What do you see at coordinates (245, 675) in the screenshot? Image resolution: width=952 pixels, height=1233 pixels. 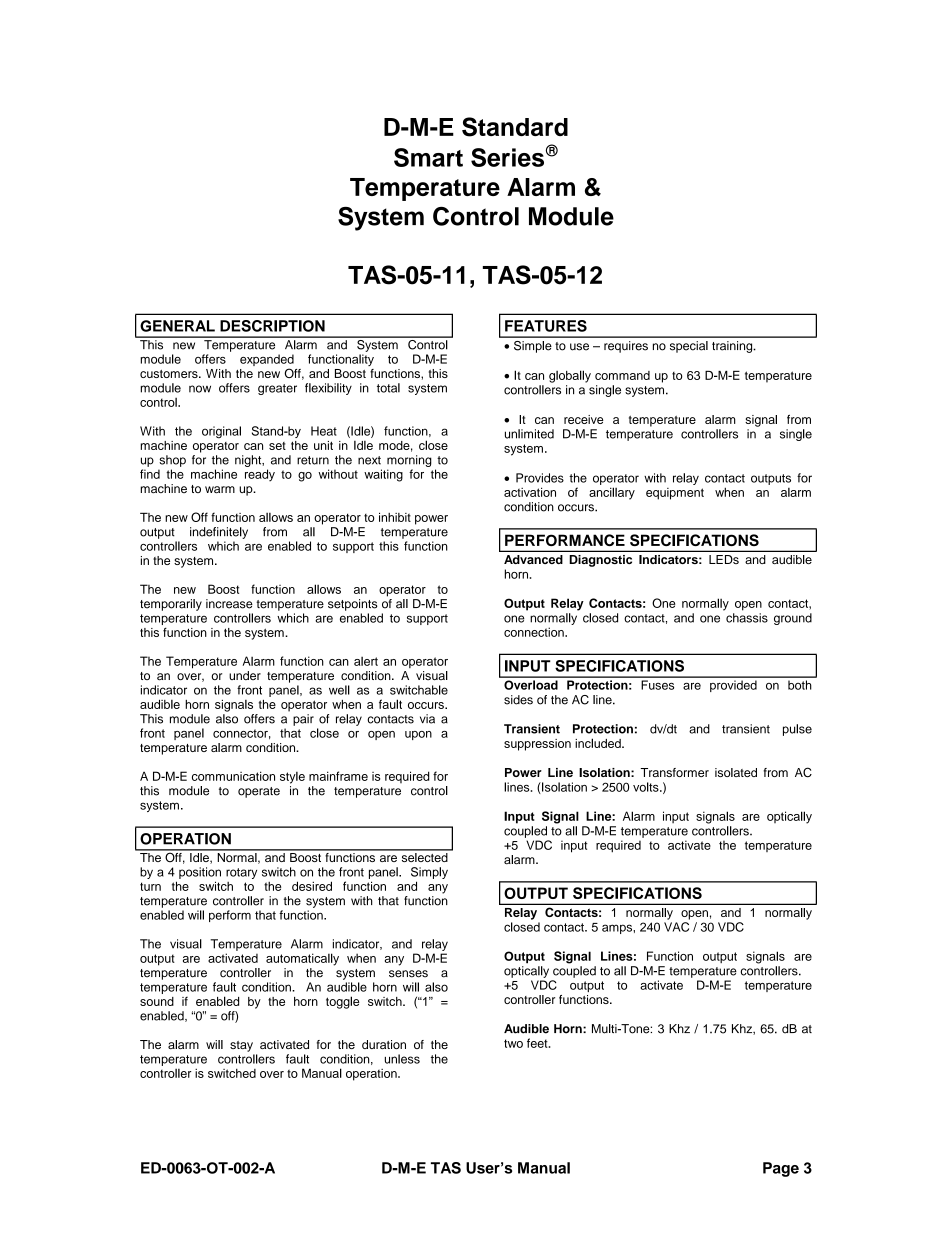 I see `under` at bounding box center [245, 675].
